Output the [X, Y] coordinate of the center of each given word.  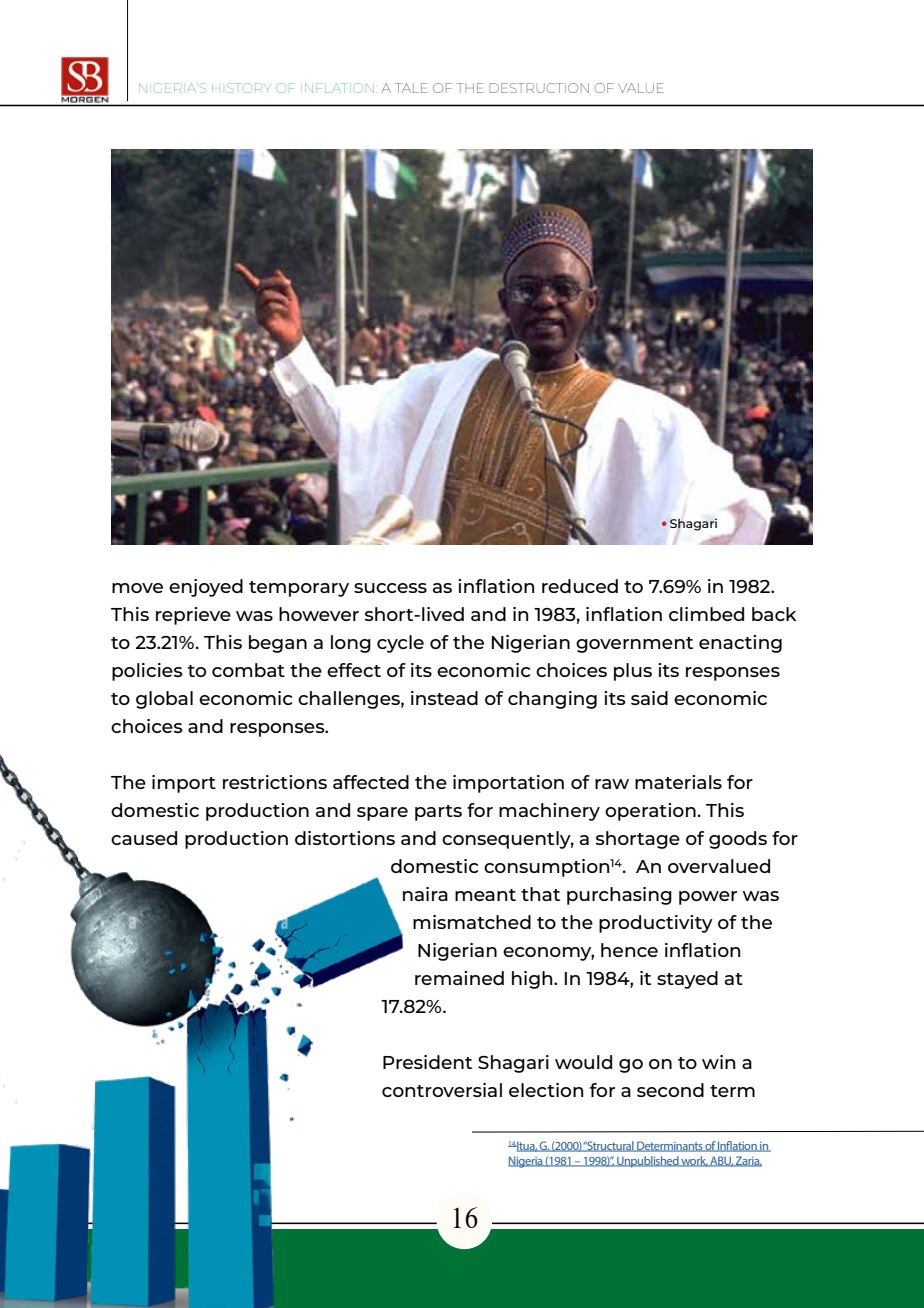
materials [678, 782]
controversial [442, 1090]
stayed [687, 980]
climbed [706, 614]
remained [459, 978]
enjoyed [206, 588]
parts [438, 813]
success [390, 588]
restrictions [275, 782]
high [533, 980]
